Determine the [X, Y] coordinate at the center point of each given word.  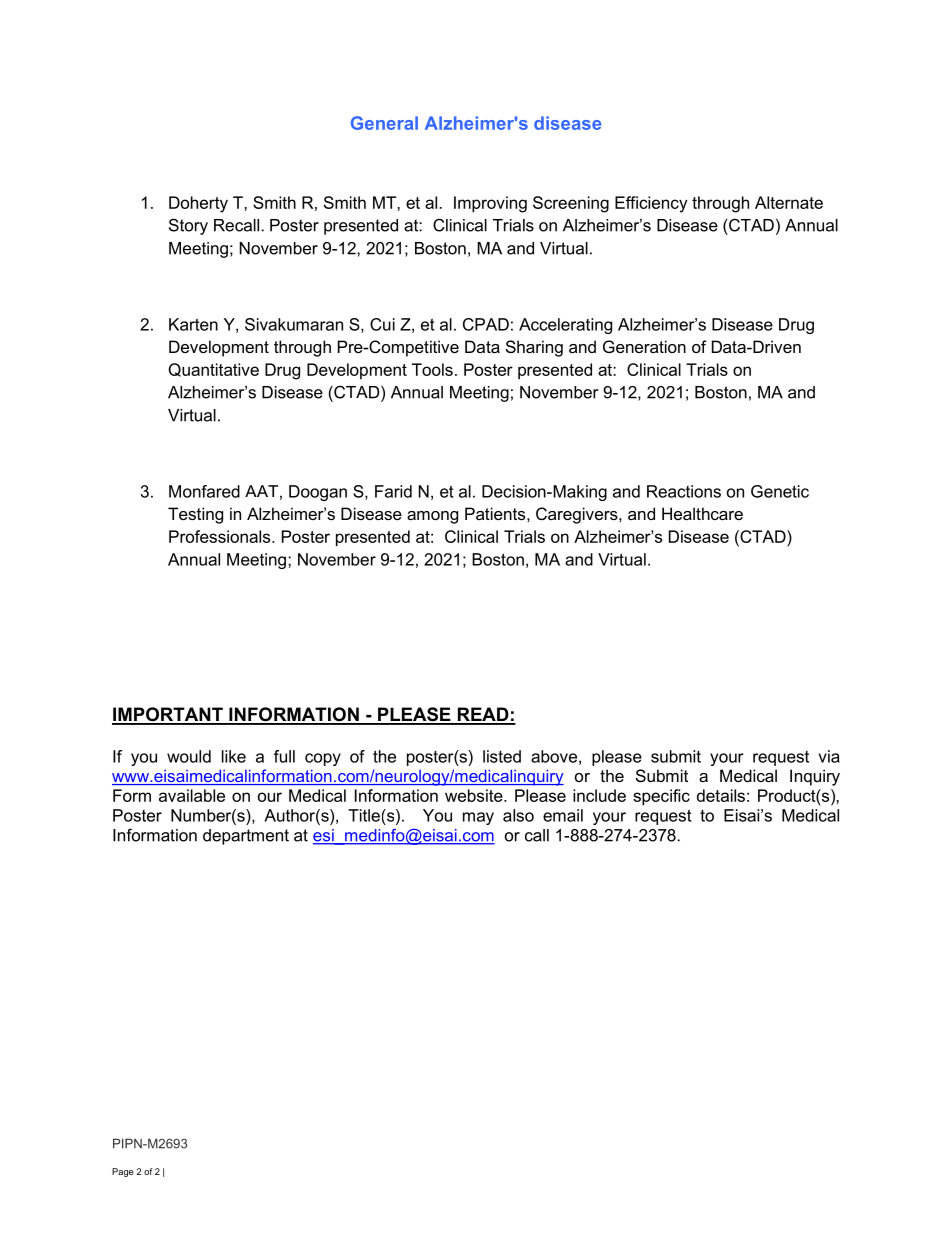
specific [661, 797]
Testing [195, 515]
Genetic [780, 491]
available [192, 795]
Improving [490, 204]
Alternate [789, 202]
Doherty [198, 204]
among [432, 517]
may [478, 818]
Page [123, 1172]
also [518, 815]
